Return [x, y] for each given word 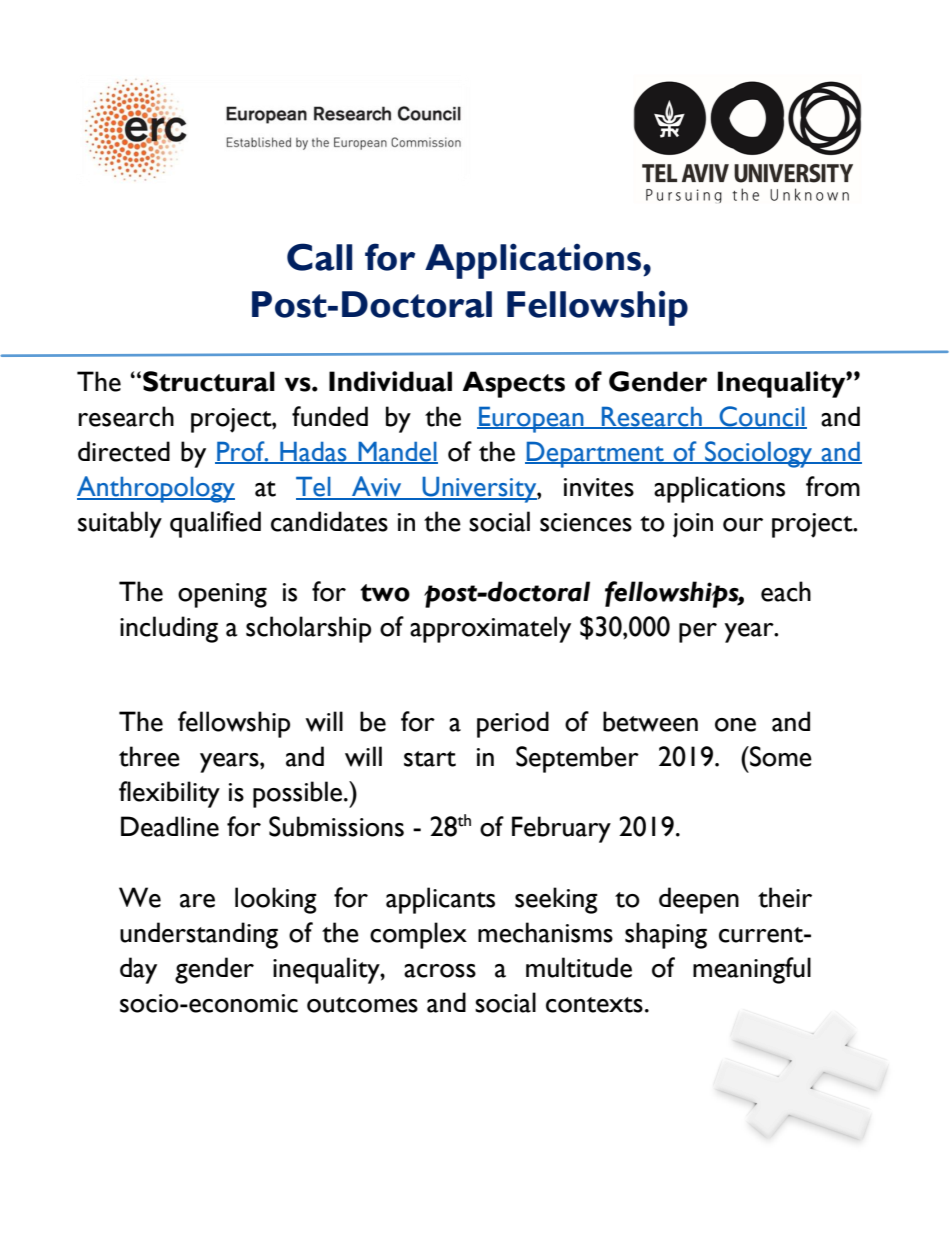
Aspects [514, 384]
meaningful [752, 970]
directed [124, 451]
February [561, 829]
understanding [199, 935]
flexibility [169, 794]
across [440, 971]
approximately [490, 629]
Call [319, 257]
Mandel [397, 452]
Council [762, 417]
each [786, 591]
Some [780, 756]
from [833, 486]
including [169, 629]
